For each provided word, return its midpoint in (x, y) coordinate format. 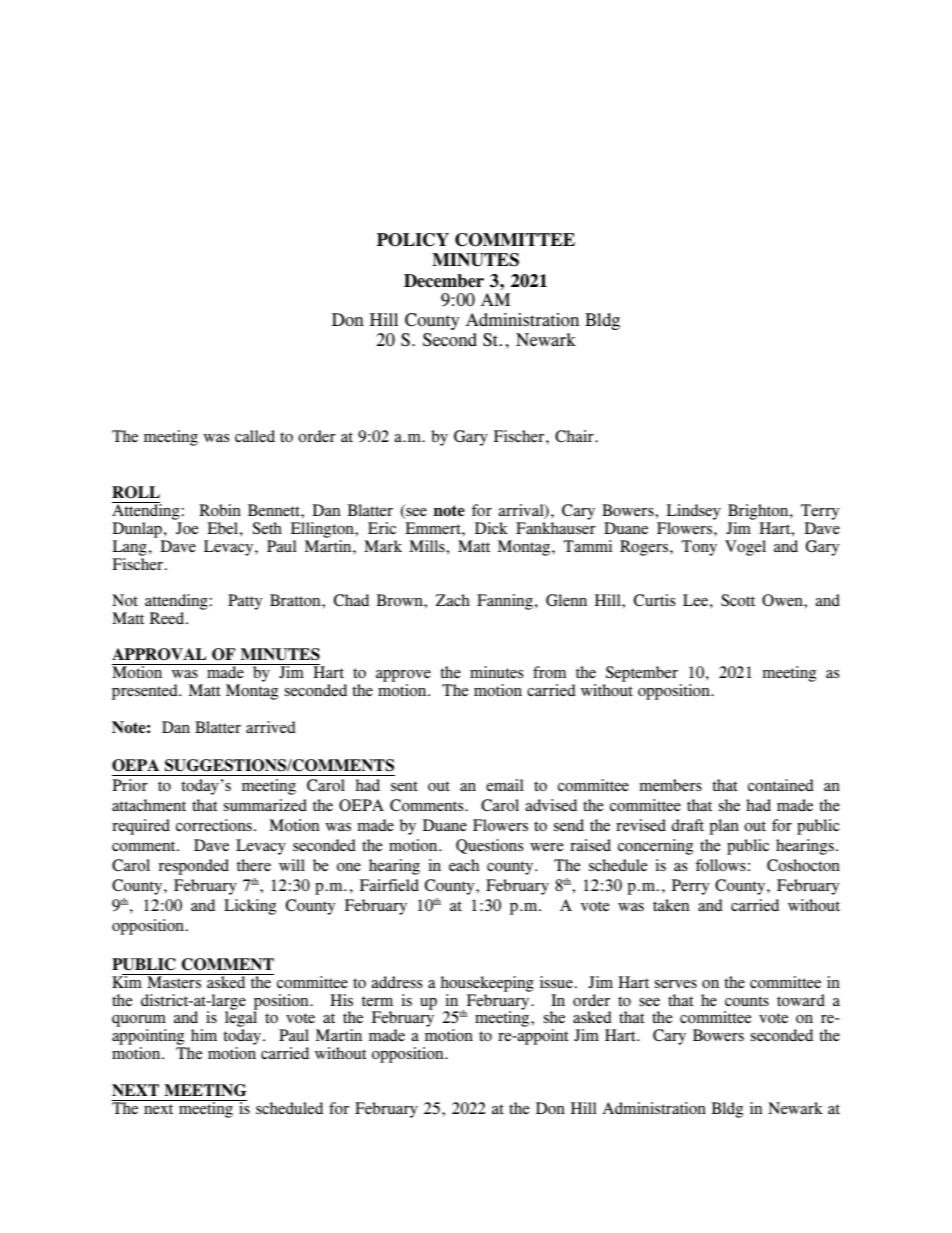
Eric (382, 528)
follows (721, 865)
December (444, 281)
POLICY (413, 240)
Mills (428, 546)
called (255, 436)
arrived (271, 727)
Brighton (759, 513)
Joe (187, 528)
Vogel (745, 548)
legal (241, 1020)
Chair (575, 436)
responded (194, 867)
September (642, 675)
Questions (489, 846)
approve (403, 677)
